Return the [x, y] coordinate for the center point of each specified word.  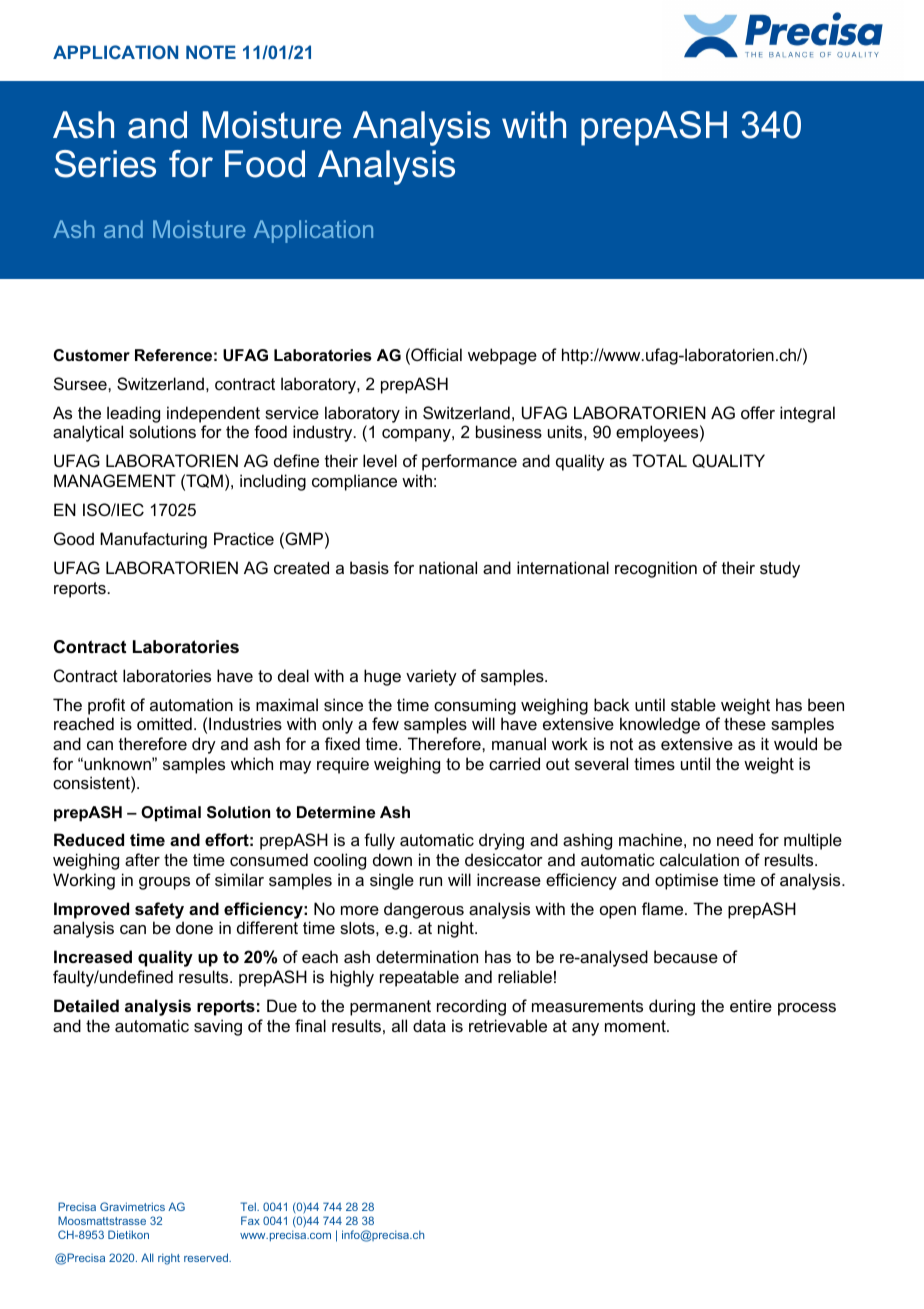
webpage [502, 356]
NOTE [211, 52]
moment [636, 1026]
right [169, 1259]
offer [758, 412]
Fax [250, 1220]
